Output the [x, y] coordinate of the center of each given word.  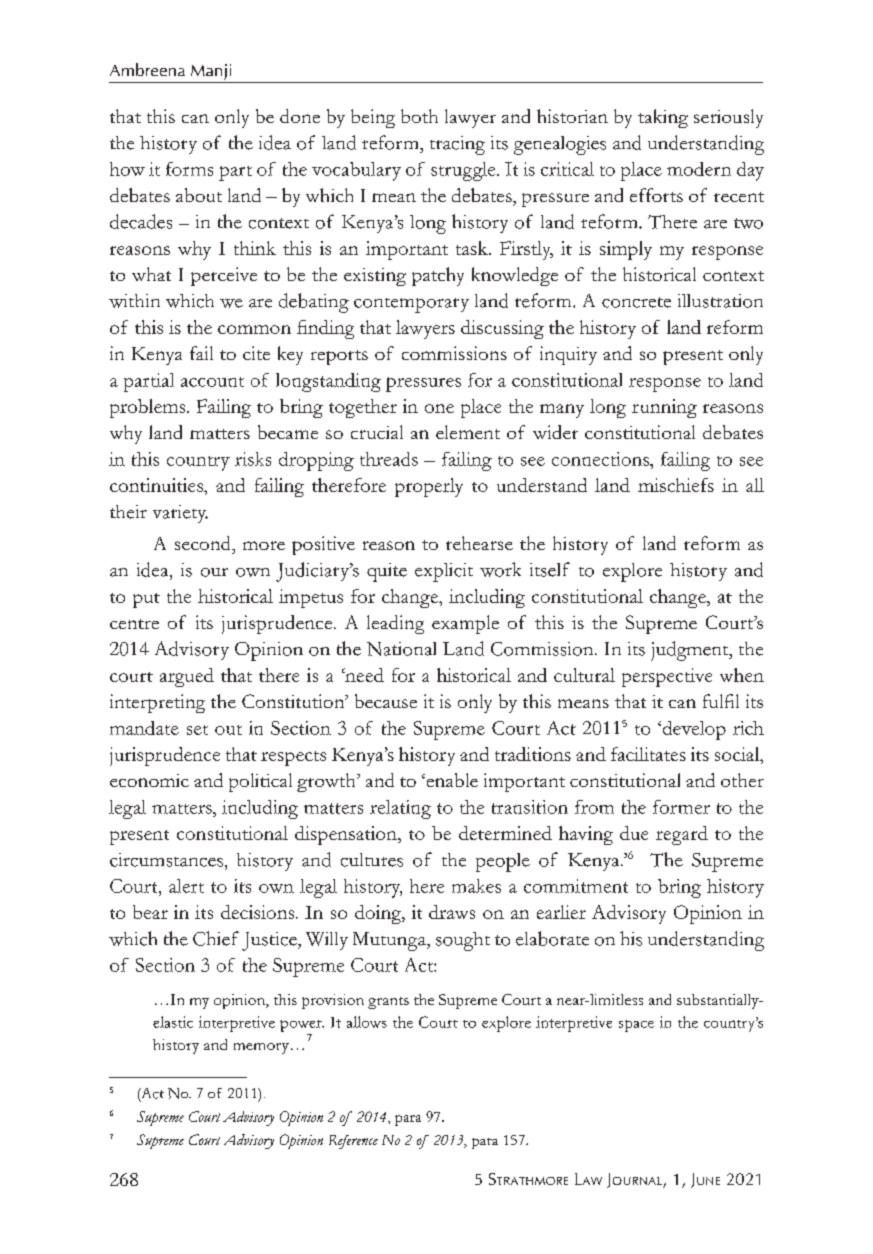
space [636, 1026]
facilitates [648, 754]
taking [663, 118]
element [468, 432]
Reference [353, 1142]
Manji [211, 72]
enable [451, 780]
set [197, 730]
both [419, 116]
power [302, 1026]
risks [253, 459]
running [664, 408]
